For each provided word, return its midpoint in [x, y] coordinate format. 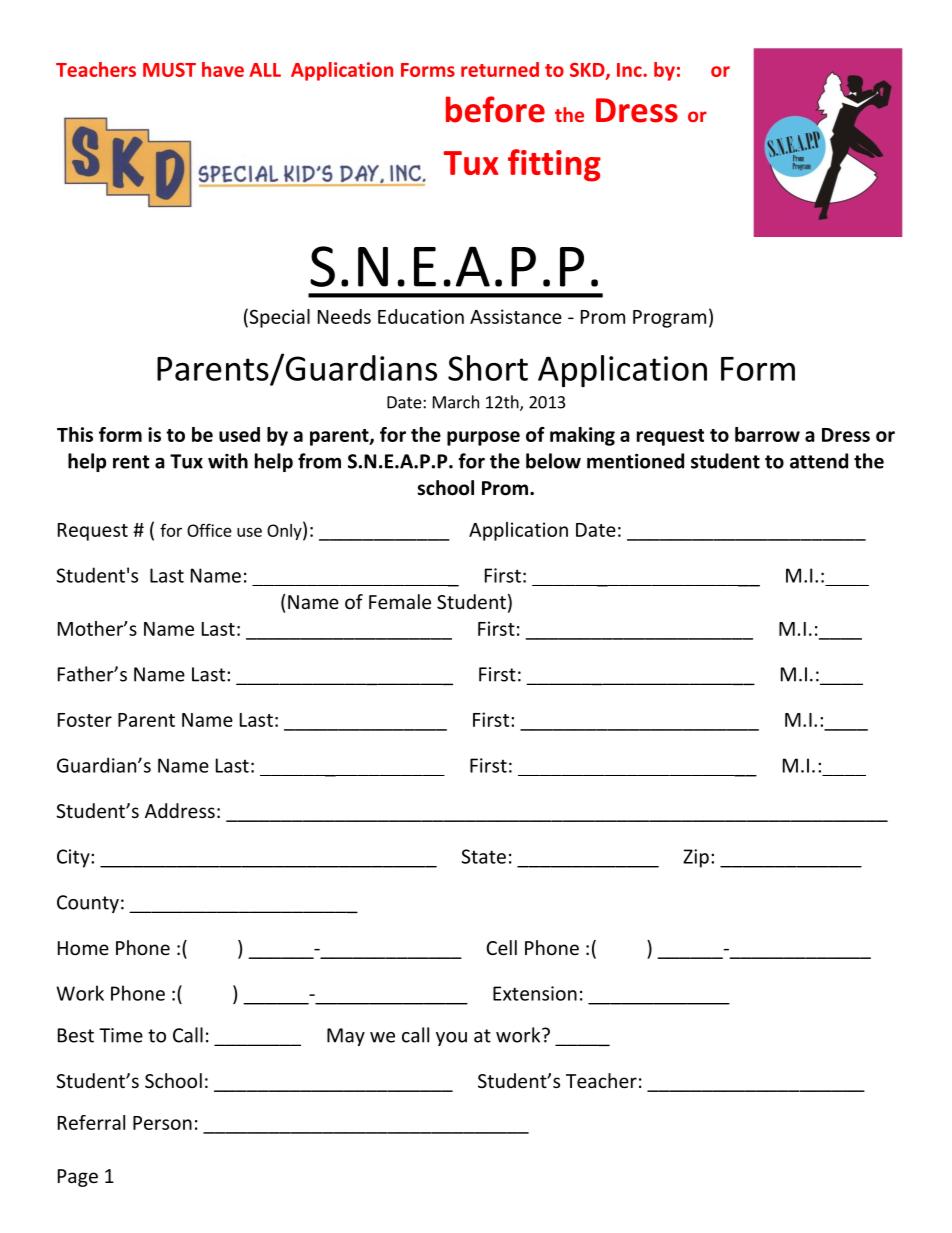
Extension [535, 993]
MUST [169, 70]
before [495, 109]
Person [162, 1123]
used [239, 434]
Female [400, 601]
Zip [696, 858]
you [451, 1039]
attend [819, 461]
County [88, 904]
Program [669, 319]
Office [209, 530]
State [483, 856]
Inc [630, 70]
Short [488, 368]
